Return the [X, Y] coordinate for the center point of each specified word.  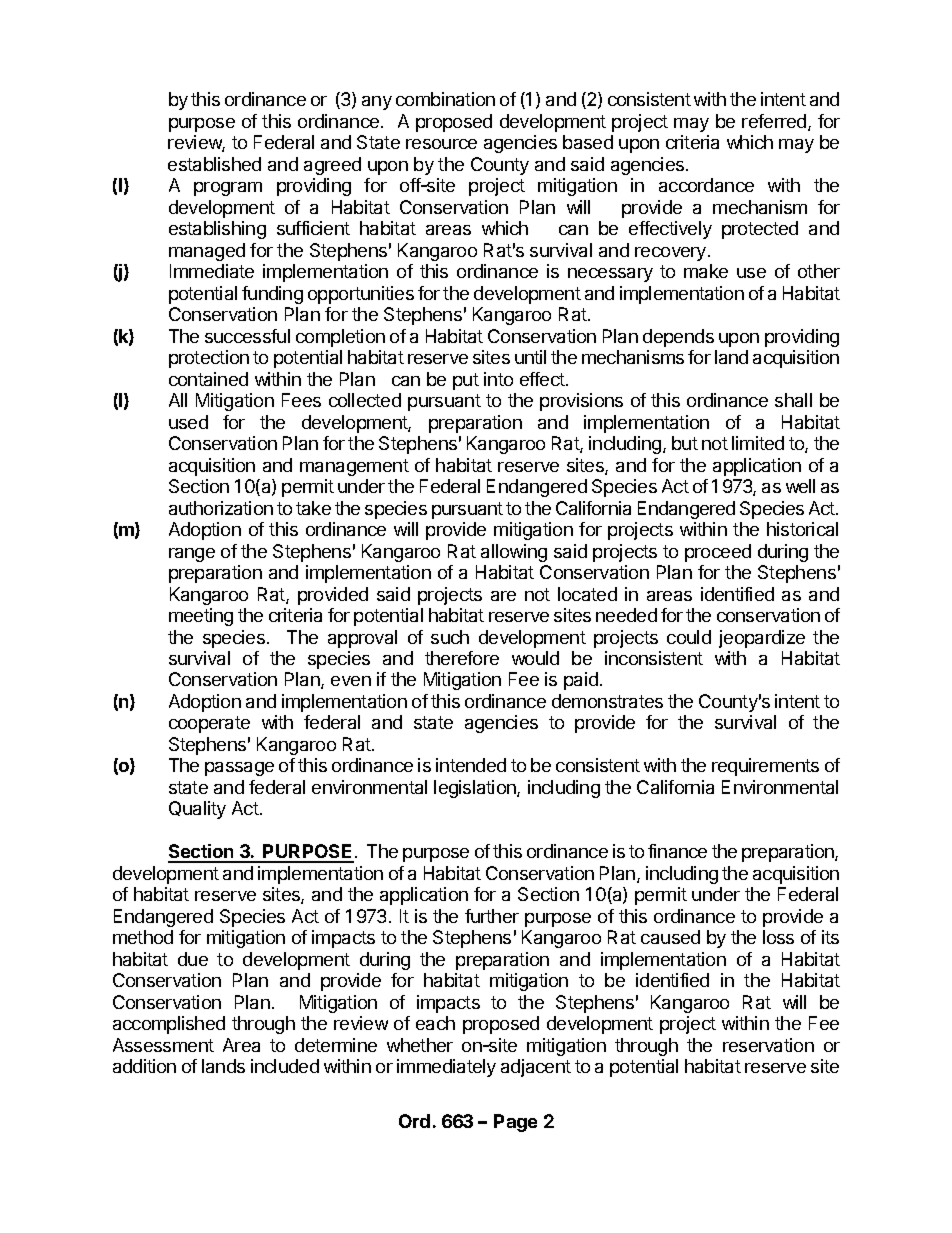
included [285, 1066]
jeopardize [762, 639]
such [450, 637]
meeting [201, 617]
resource [441, 144]
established [214, 164]
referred [775, 122]
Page [515, 1123]
